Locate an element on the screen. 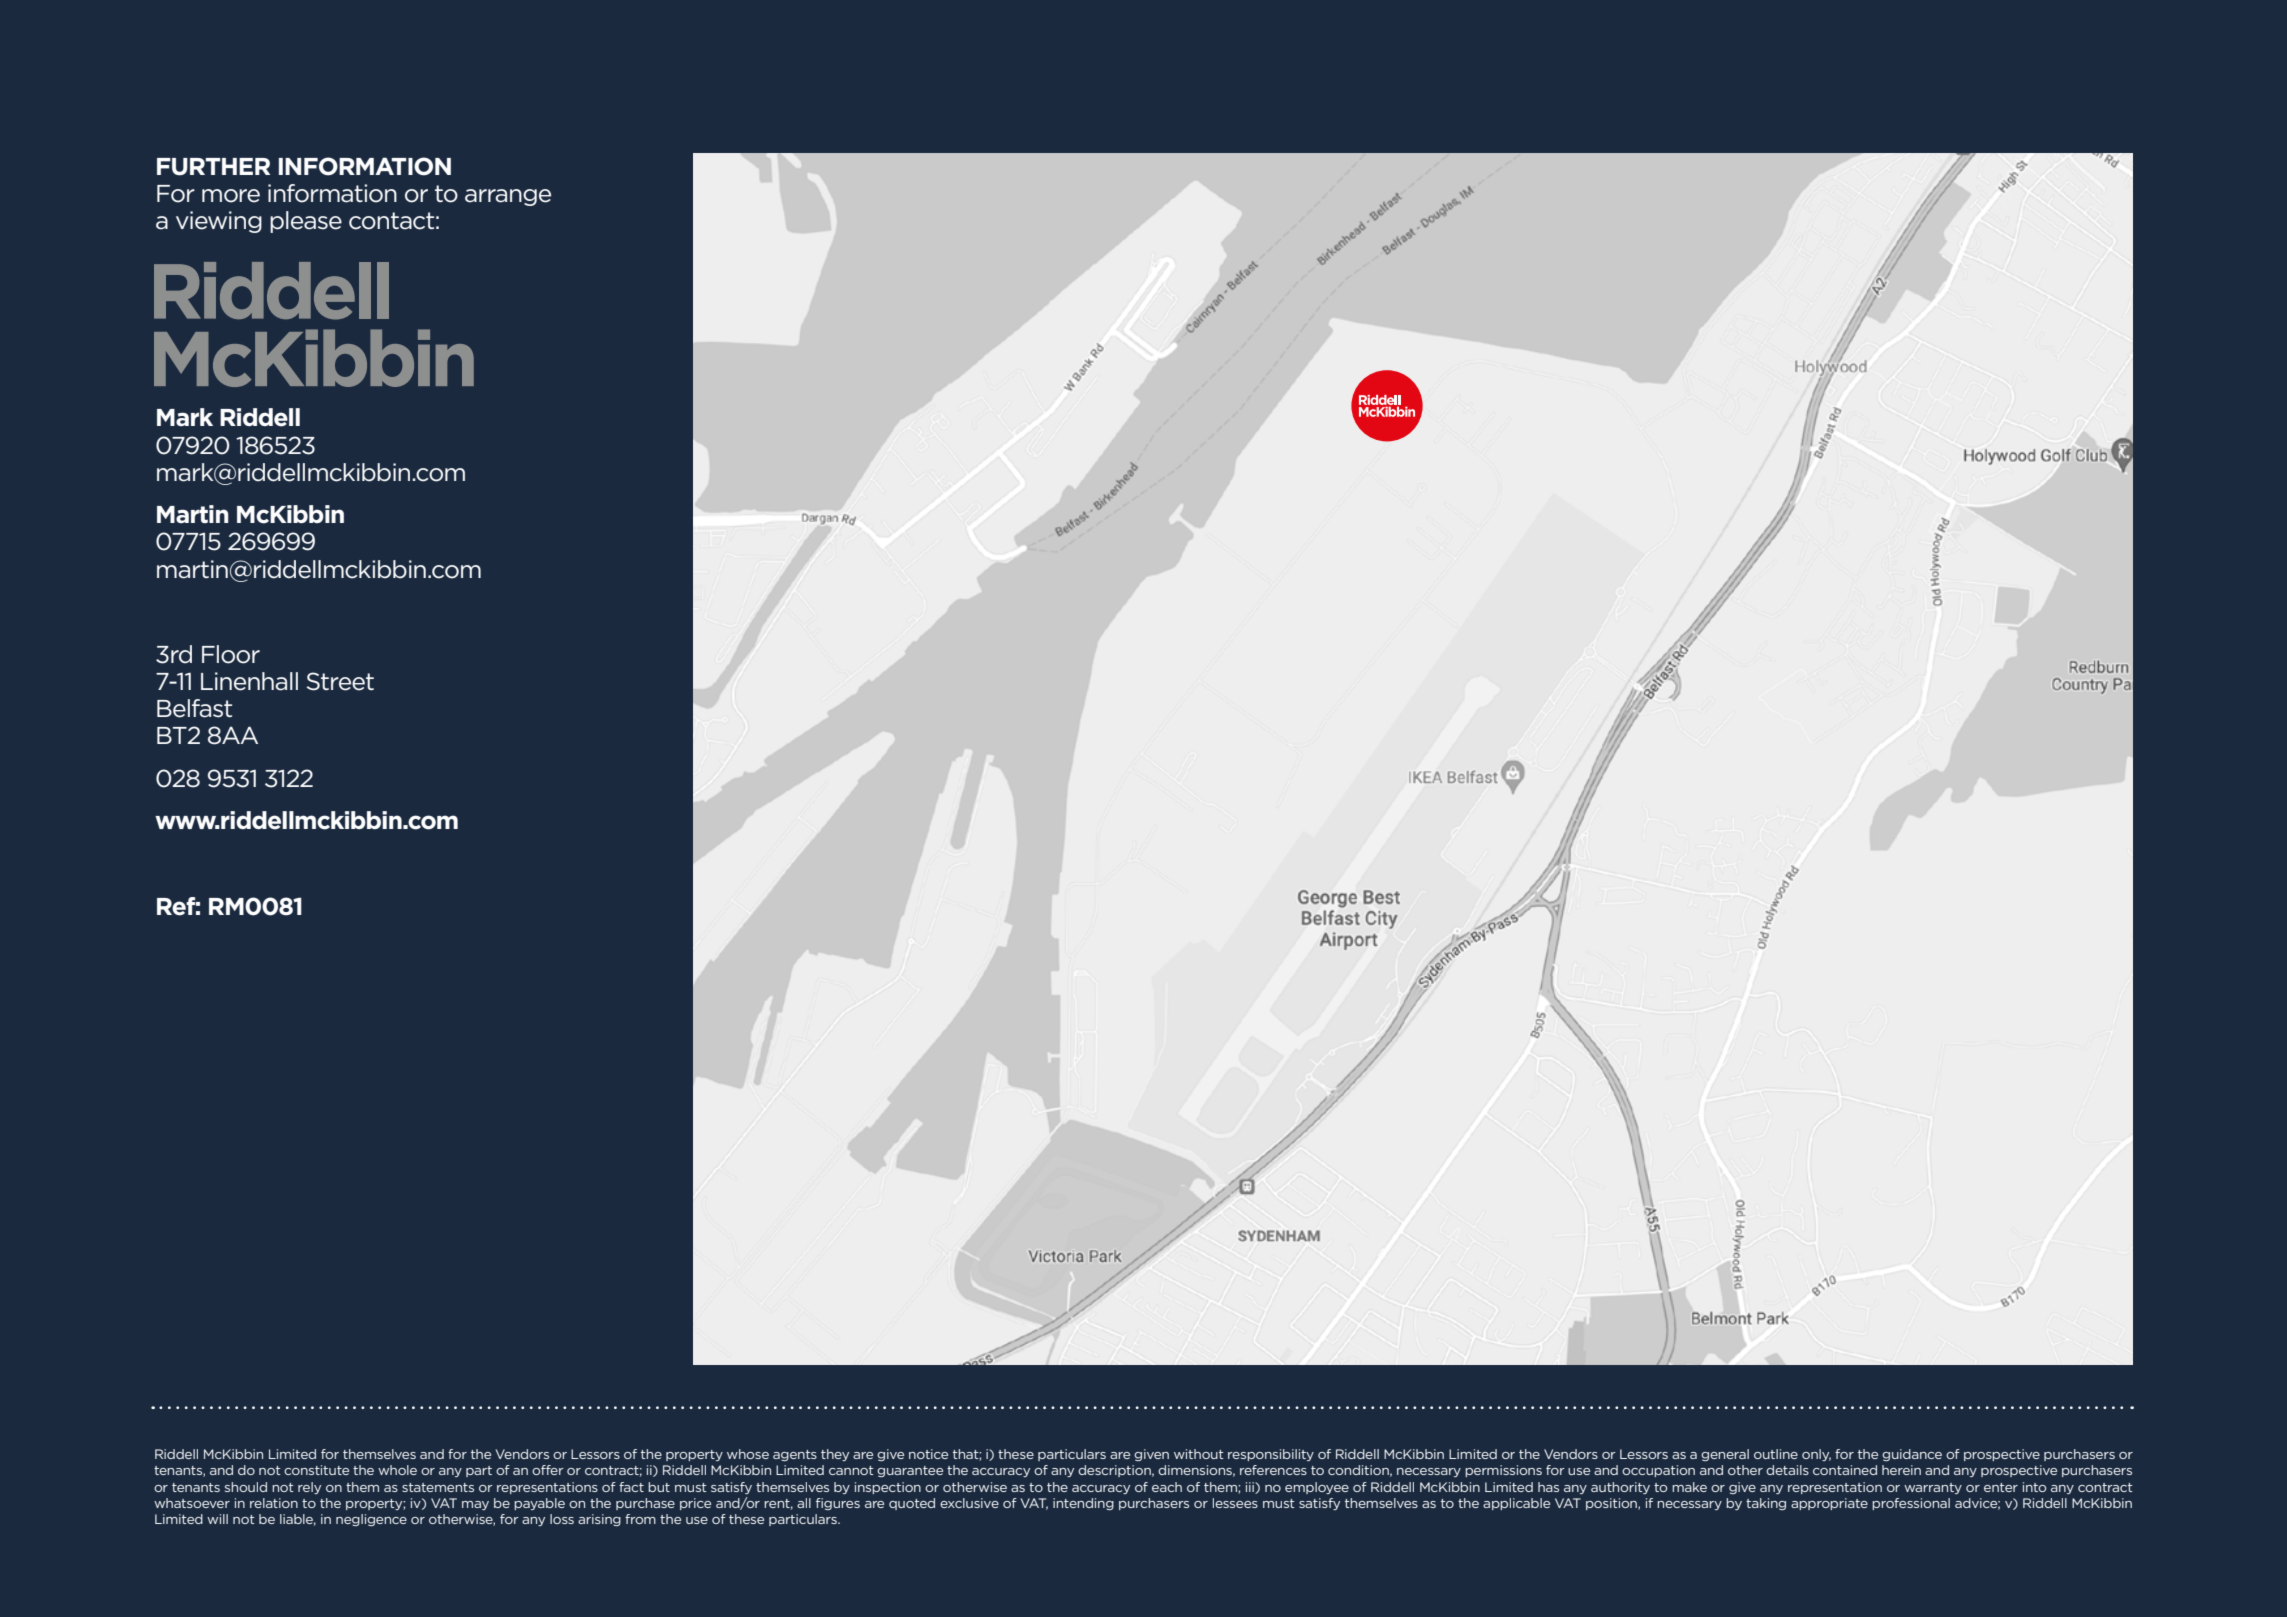  only is located at coordinates (1816, 1455).
